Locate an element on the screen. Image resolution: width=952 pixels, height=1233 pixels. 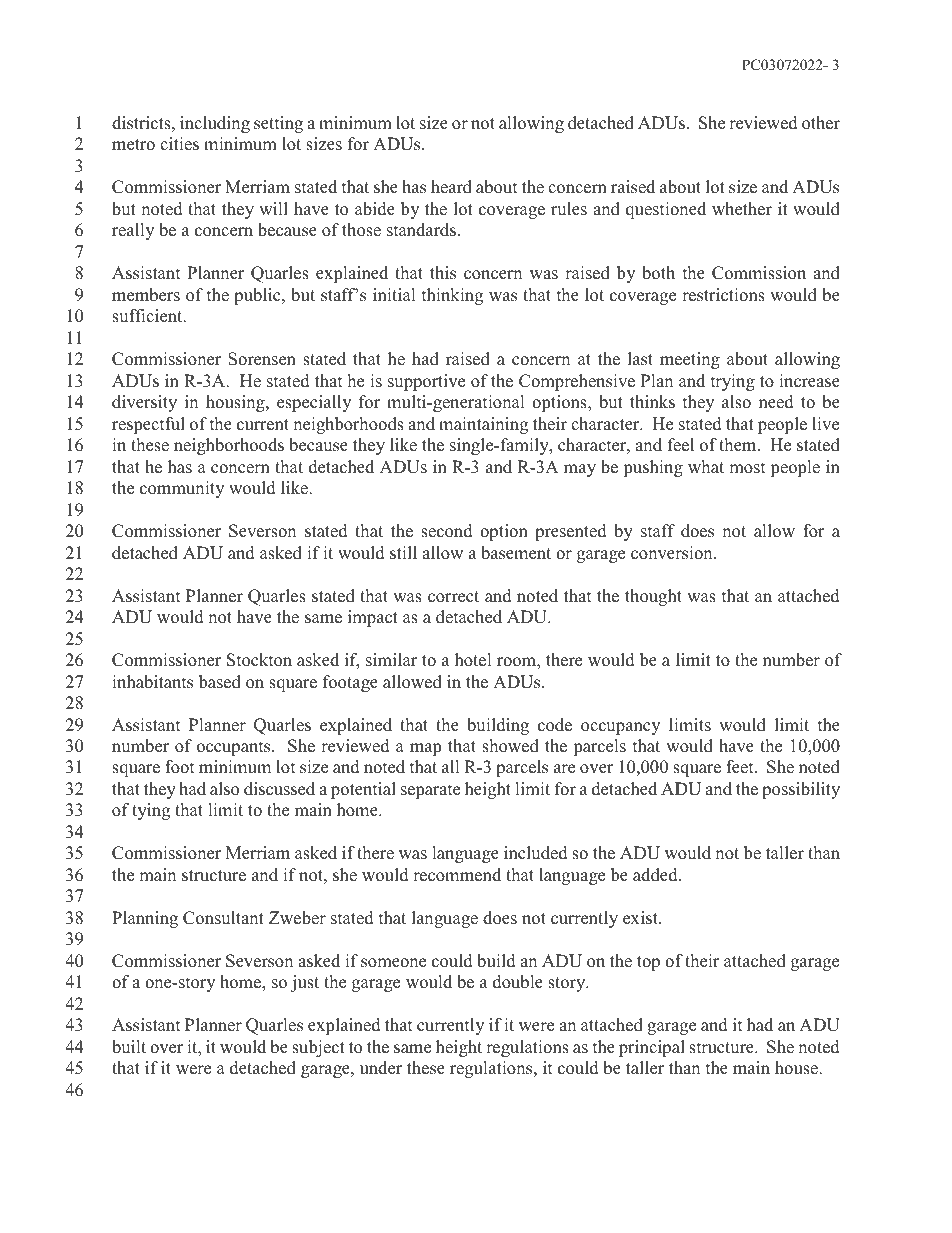
built is located at coordinates (129, 1047).
